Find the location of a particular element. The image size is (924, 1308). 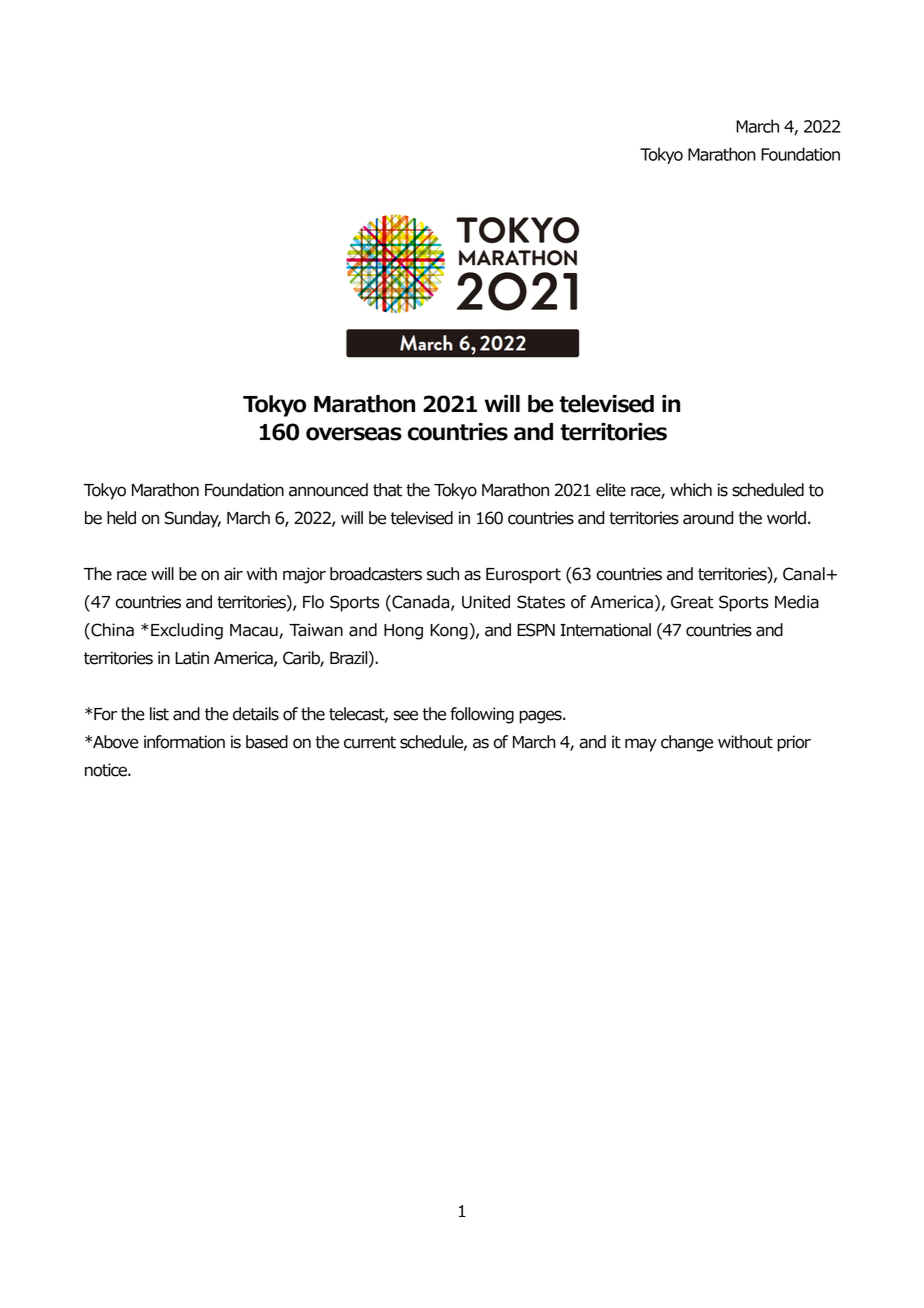

that is located at coordinates (387, 490).
